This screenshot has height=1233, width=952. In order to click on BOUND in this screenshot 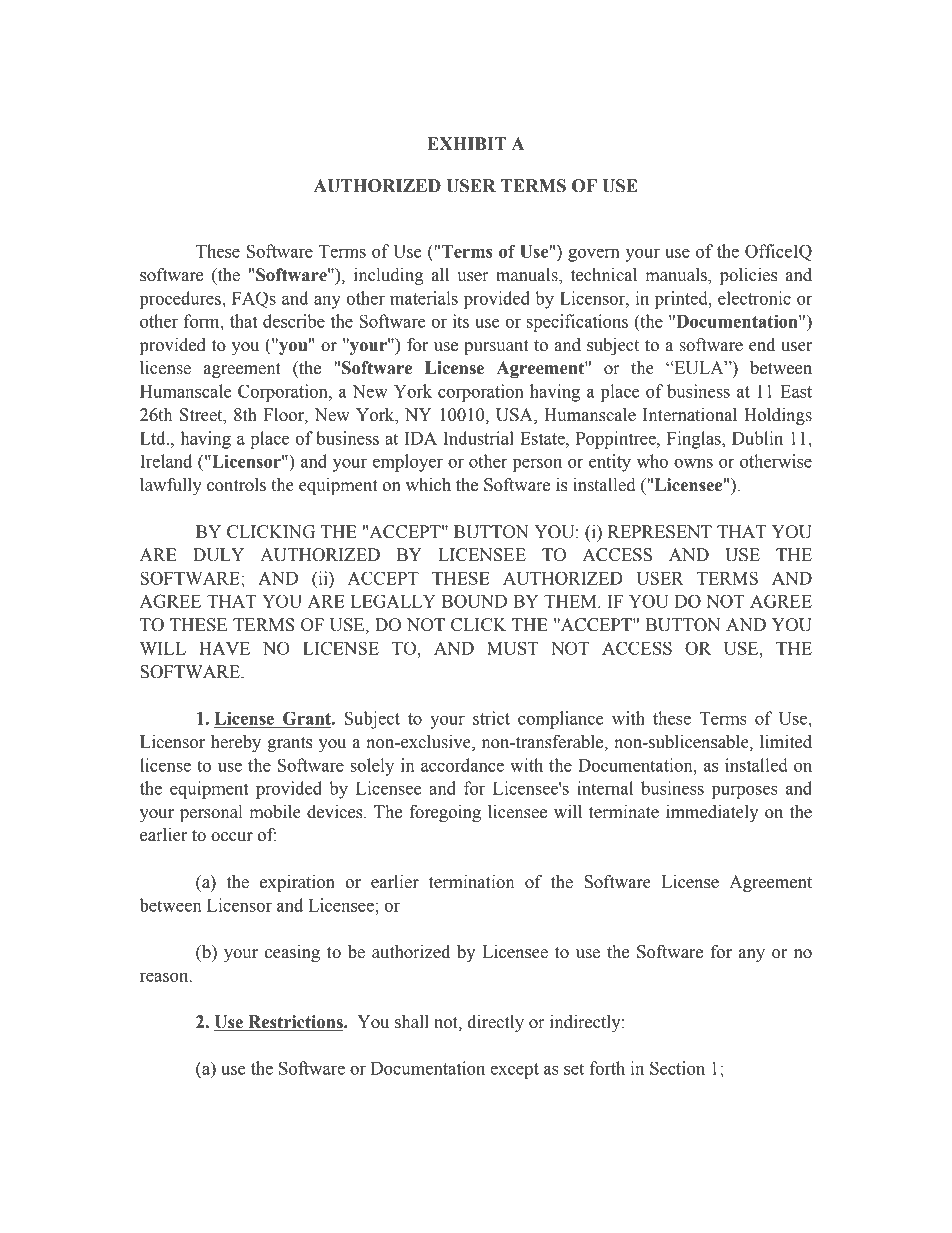, I will do `click(474, 601)`.
